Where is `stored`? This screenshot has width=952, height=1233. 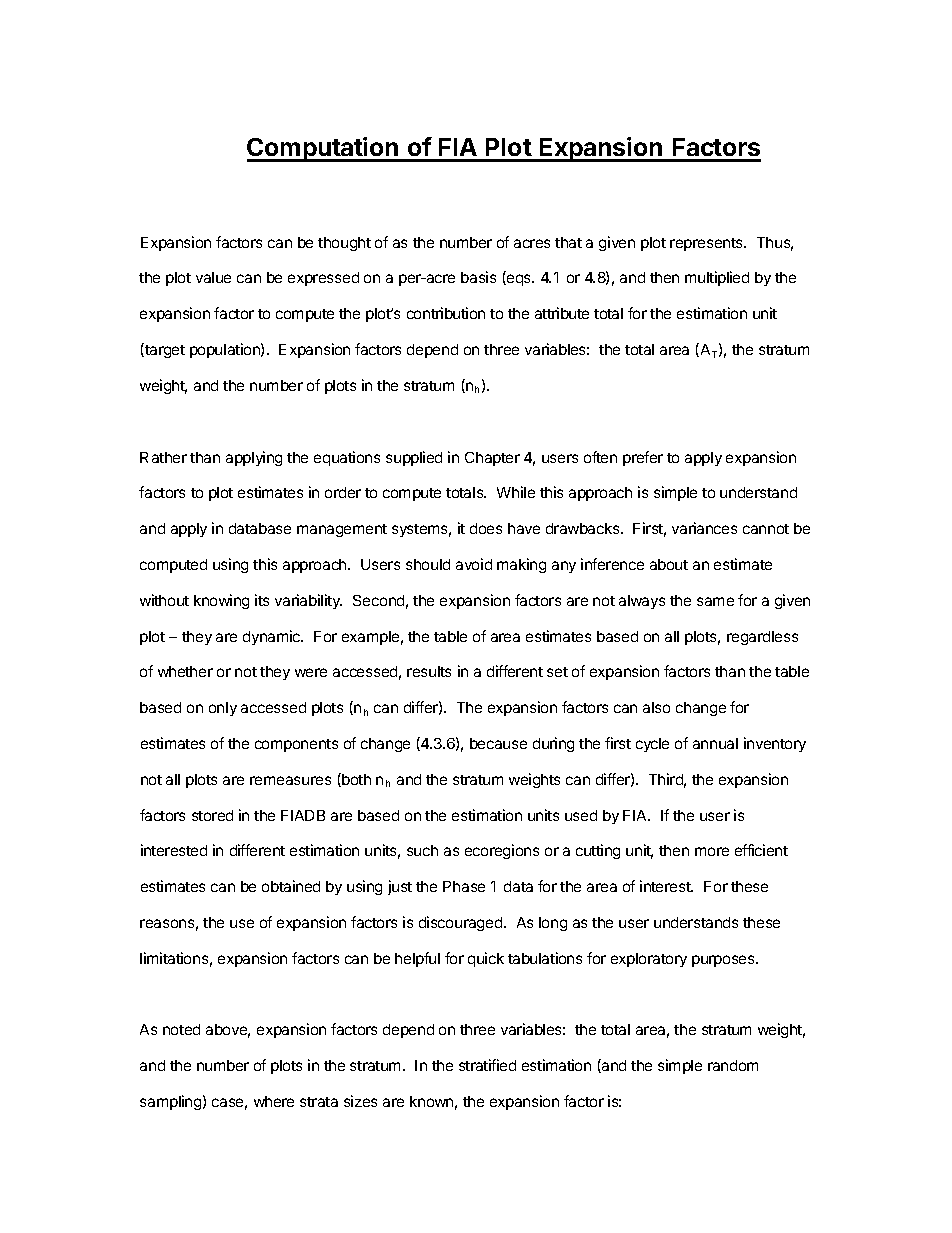
stored is located at coordinates (212, 815).
